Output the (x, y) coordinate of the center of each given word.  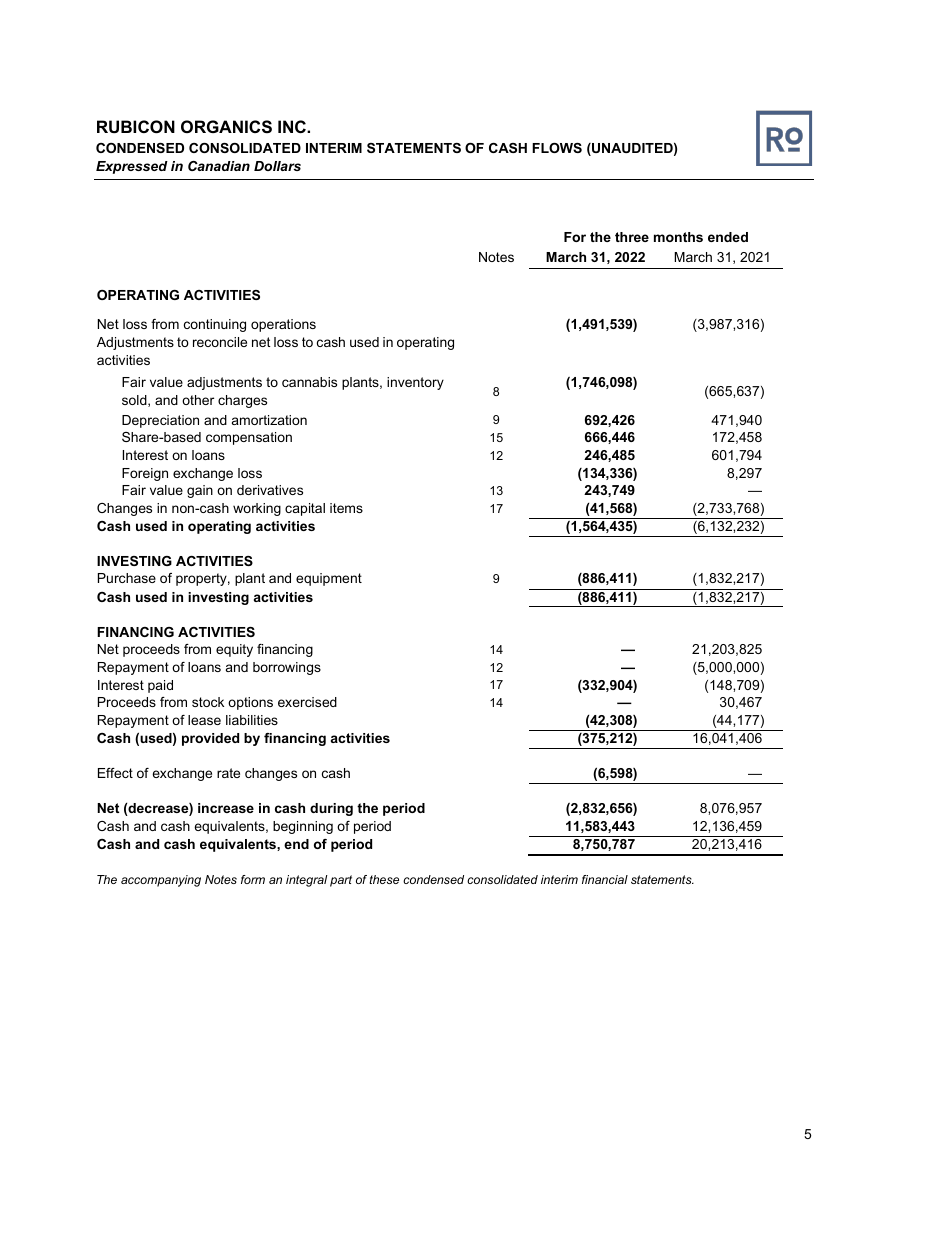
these (384, 879)
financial (605, 879)
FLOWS (557, 148)
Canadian (219, 166)
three (632, 237)
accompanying (161, 881)
